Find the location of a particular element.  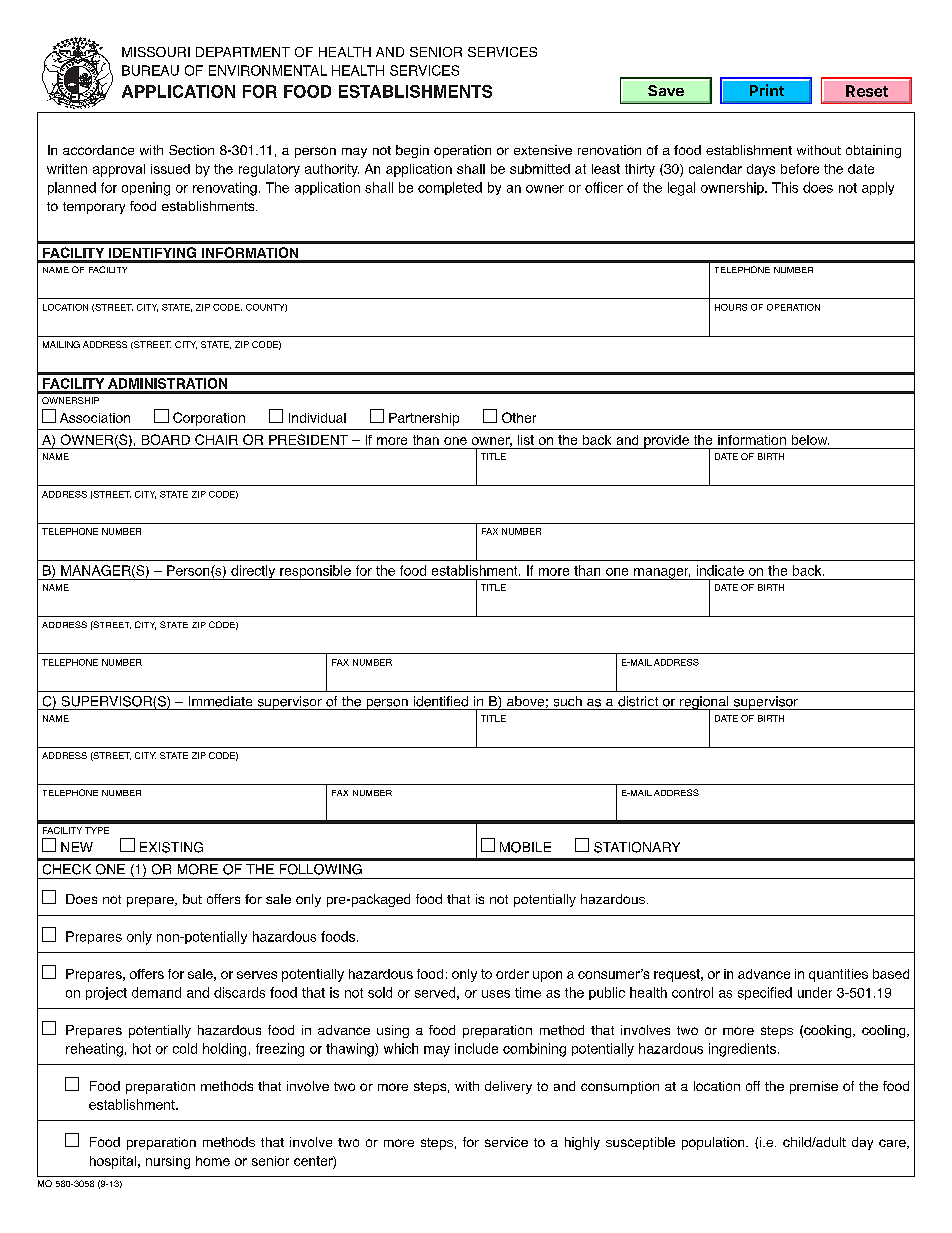

before is located at coordinates (800, 169).
